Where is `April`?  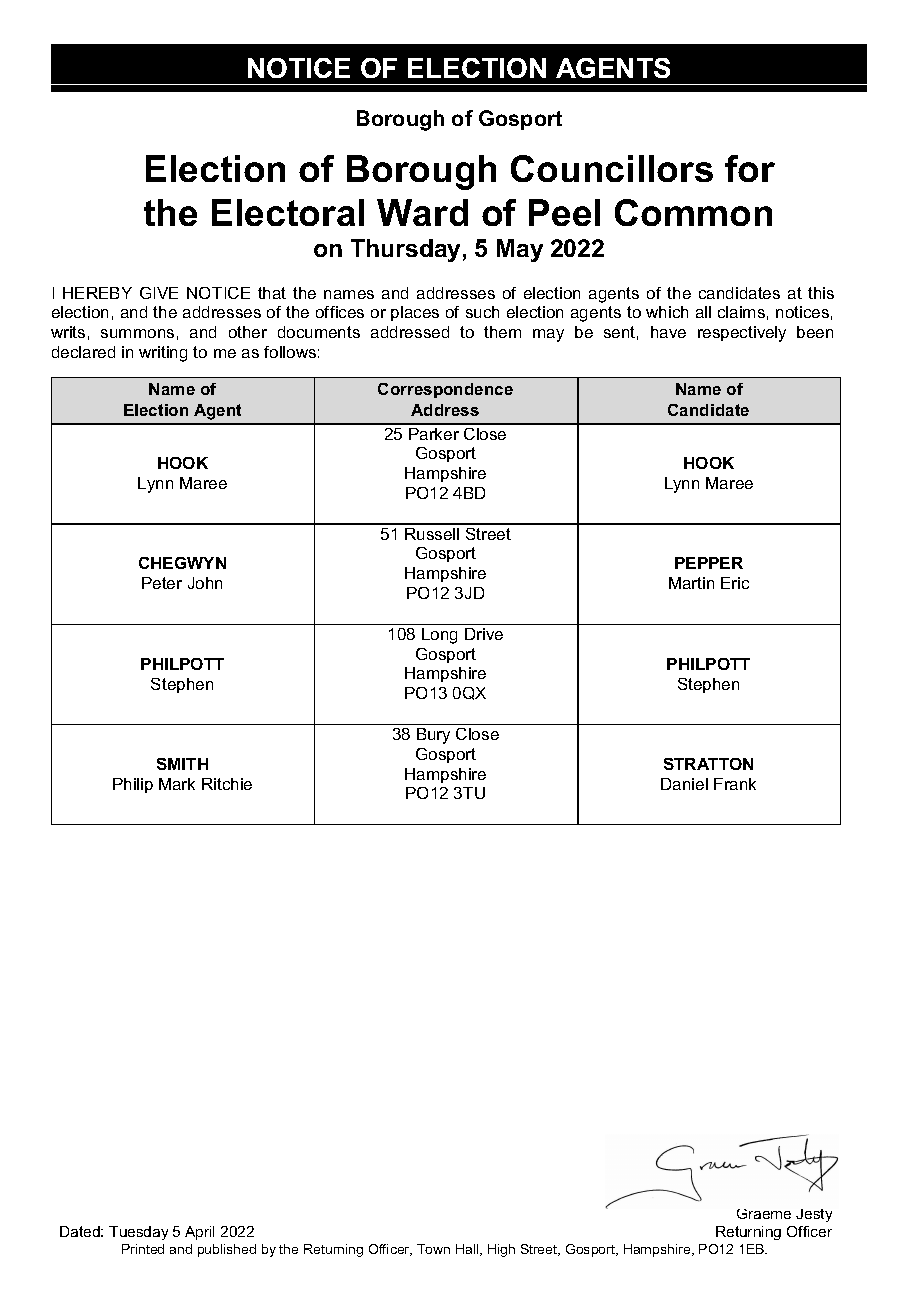 April is located at coordinates (199, 1233).
